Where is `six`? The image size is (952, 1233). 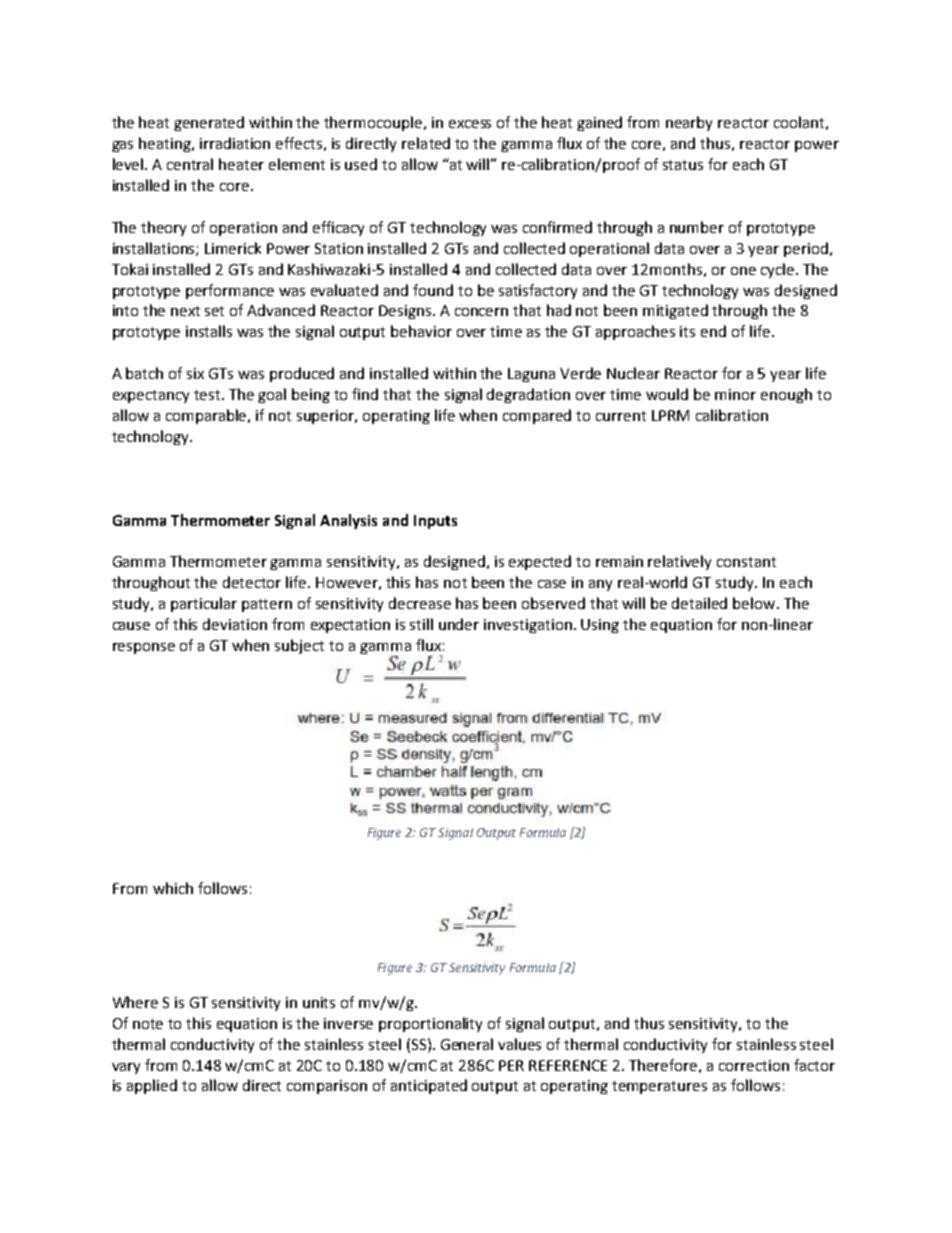 six is located at coordinates (195, 373).
